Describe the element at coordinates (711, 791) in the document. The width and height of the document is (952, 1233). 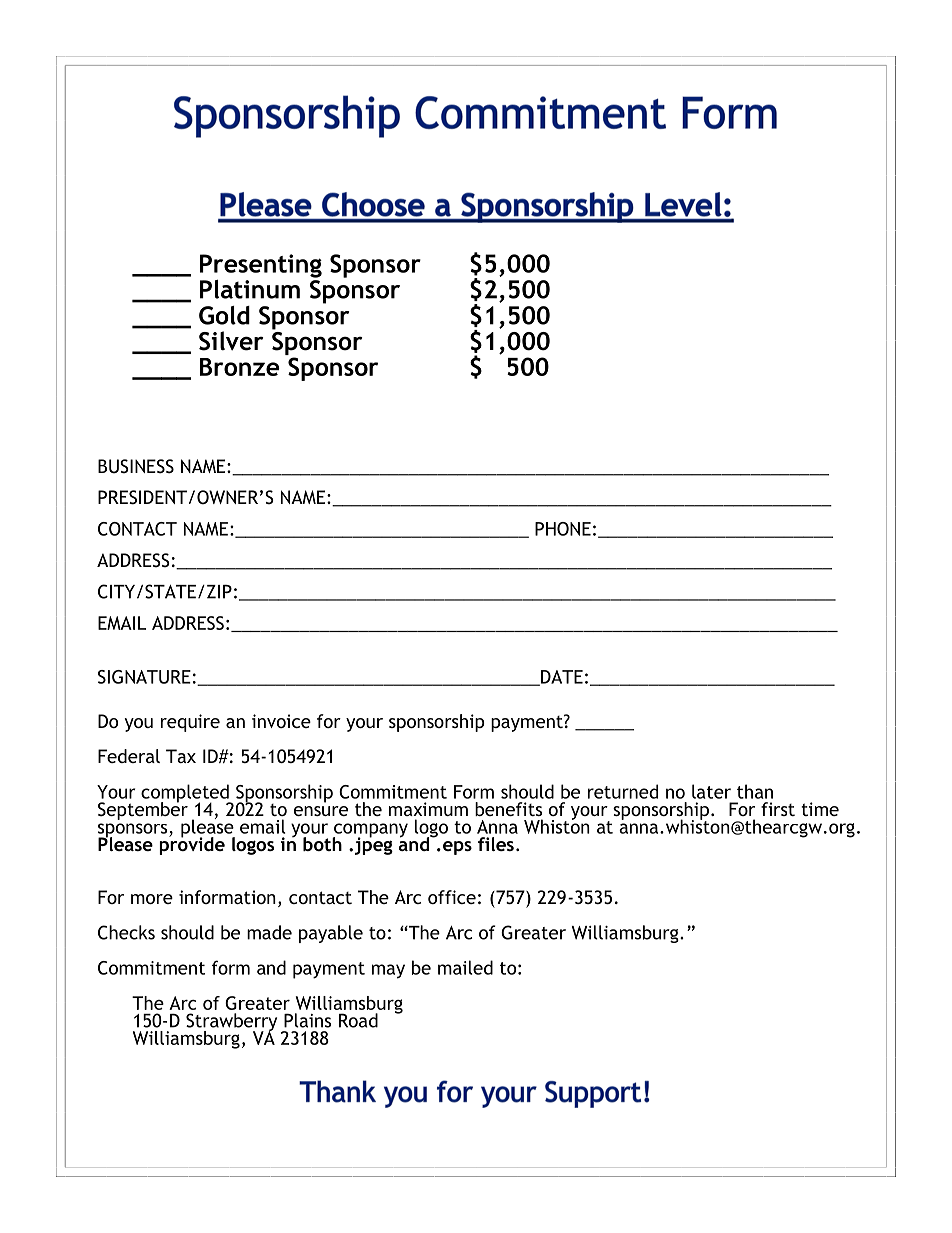
I see `later` at that location.
